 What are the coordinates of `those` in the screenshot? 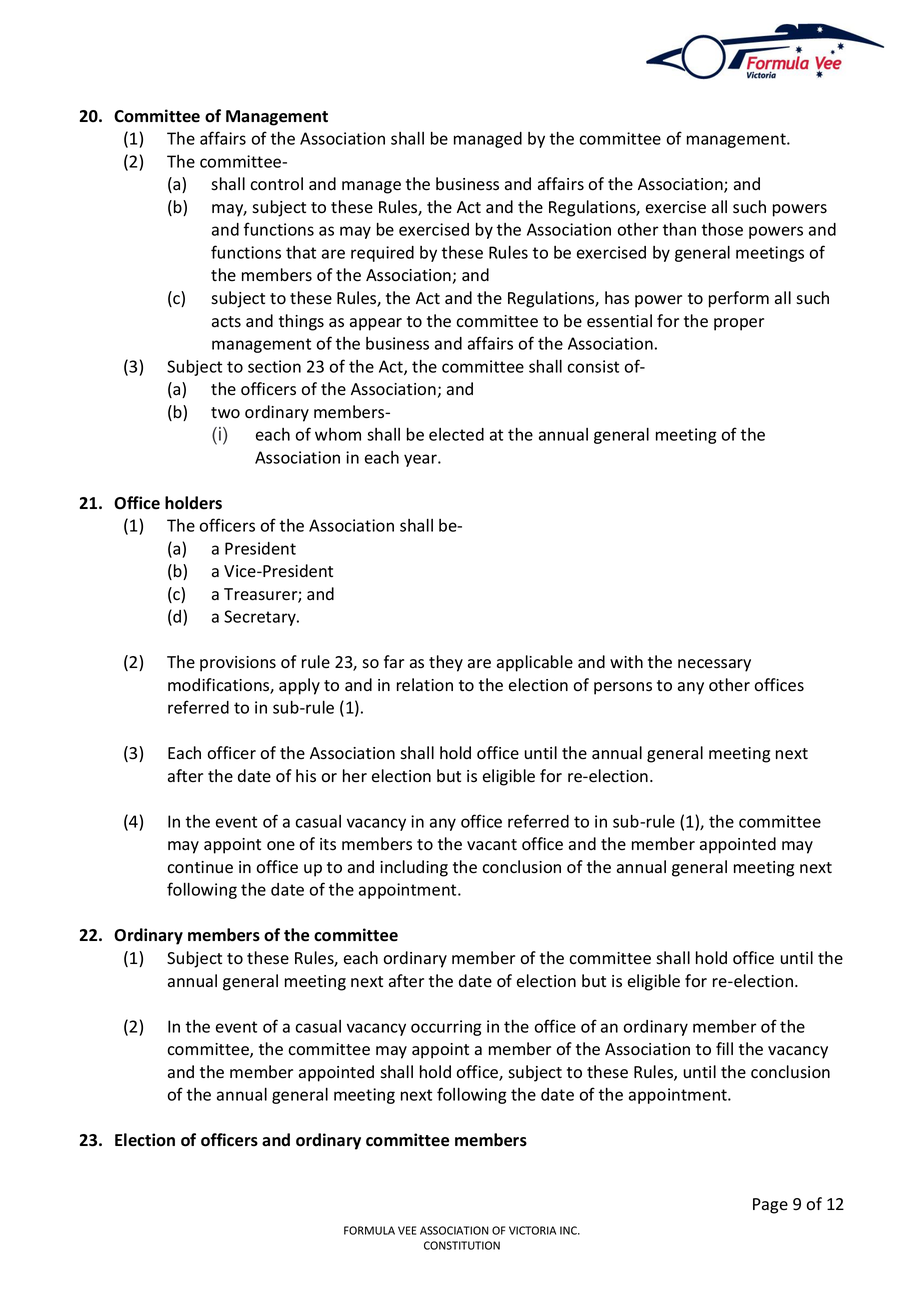 It's located at (722, 229).
